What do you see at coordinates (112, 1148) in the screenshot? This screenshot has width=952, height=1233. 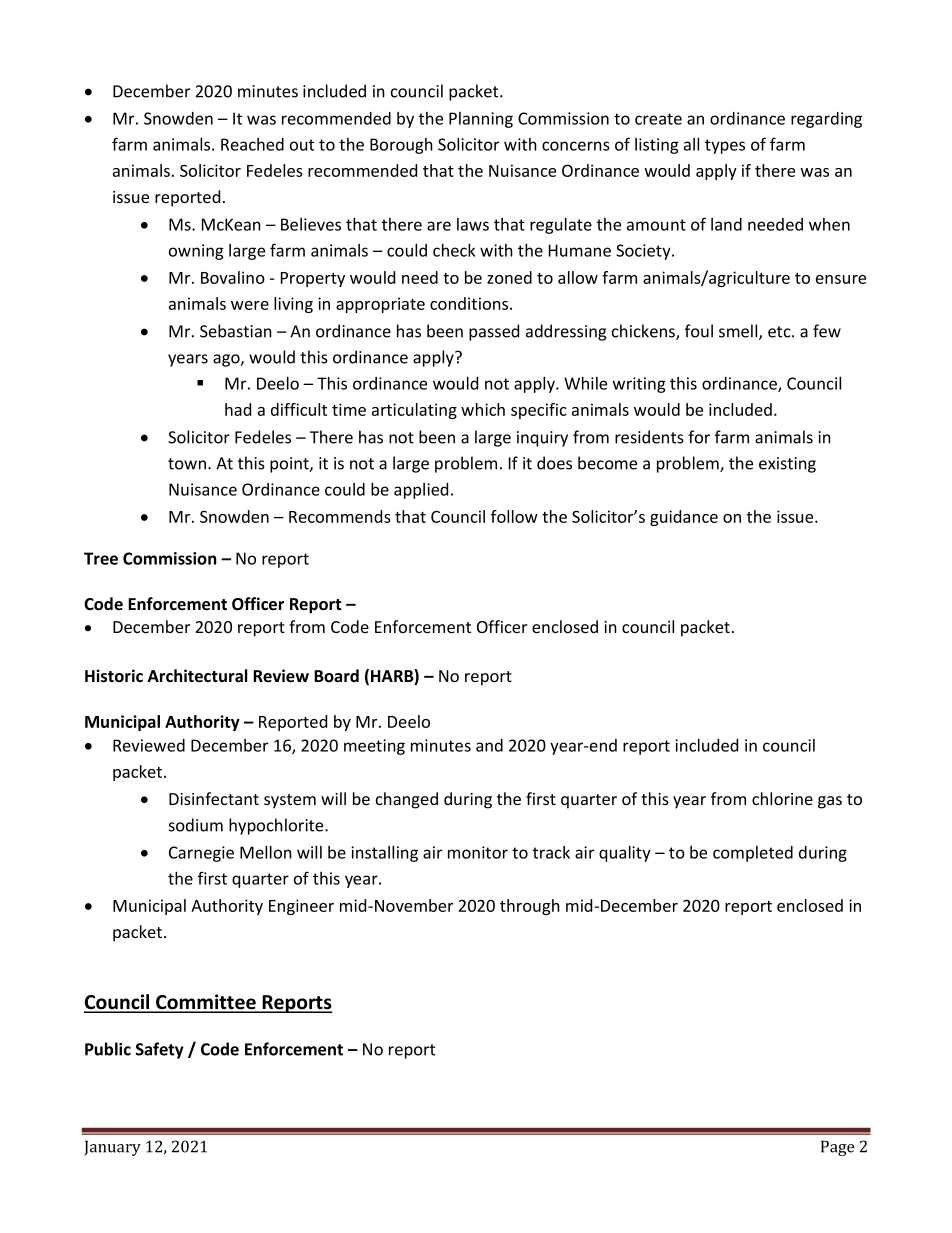 I see `January` at bounding box center [112, 1148].
